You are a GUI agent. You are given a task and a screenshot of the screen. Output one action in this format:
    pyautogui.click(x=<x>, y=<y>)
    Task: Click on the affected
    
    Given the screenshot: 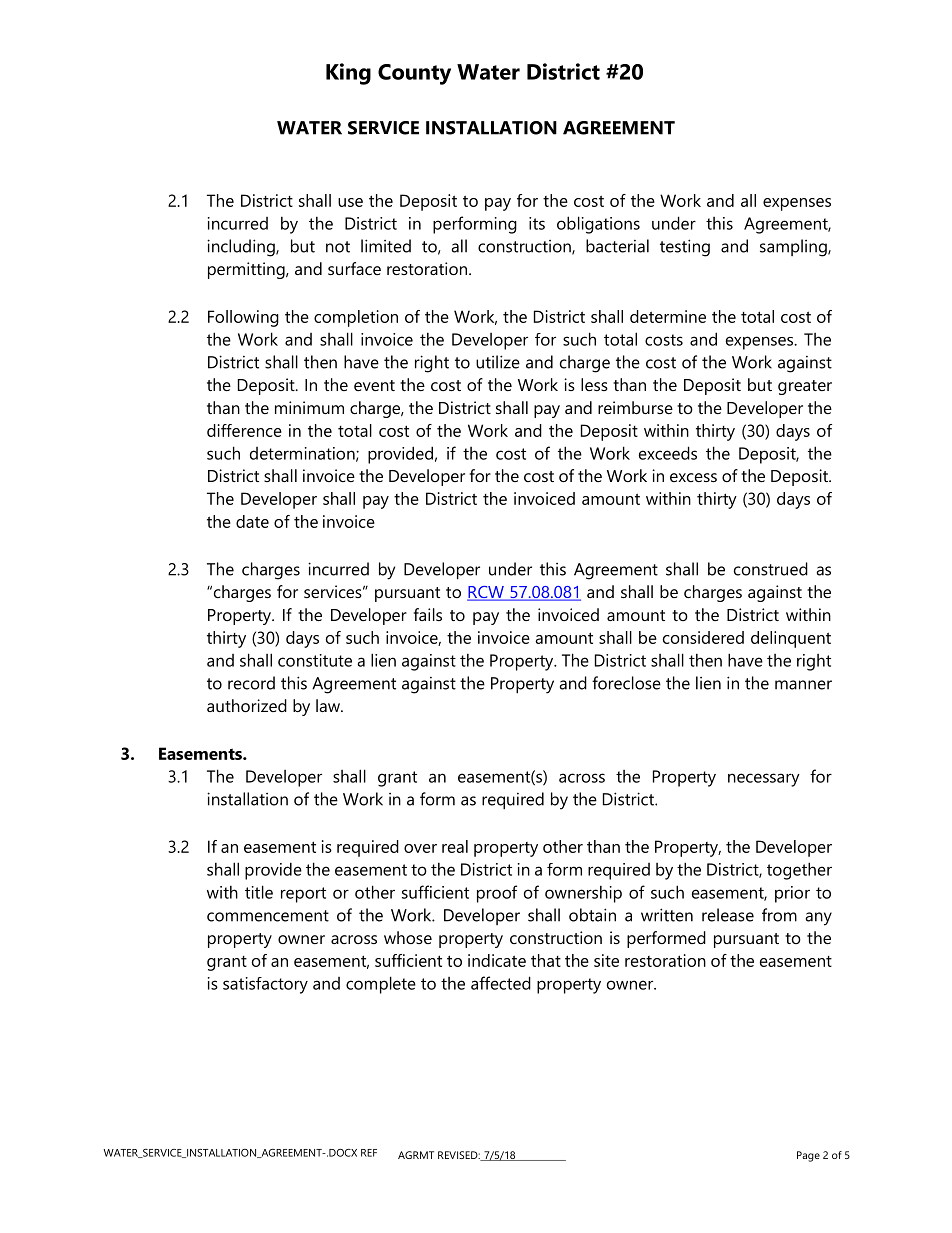 What is the action you would take?
    pyautogui.click(x=501, y=983)
